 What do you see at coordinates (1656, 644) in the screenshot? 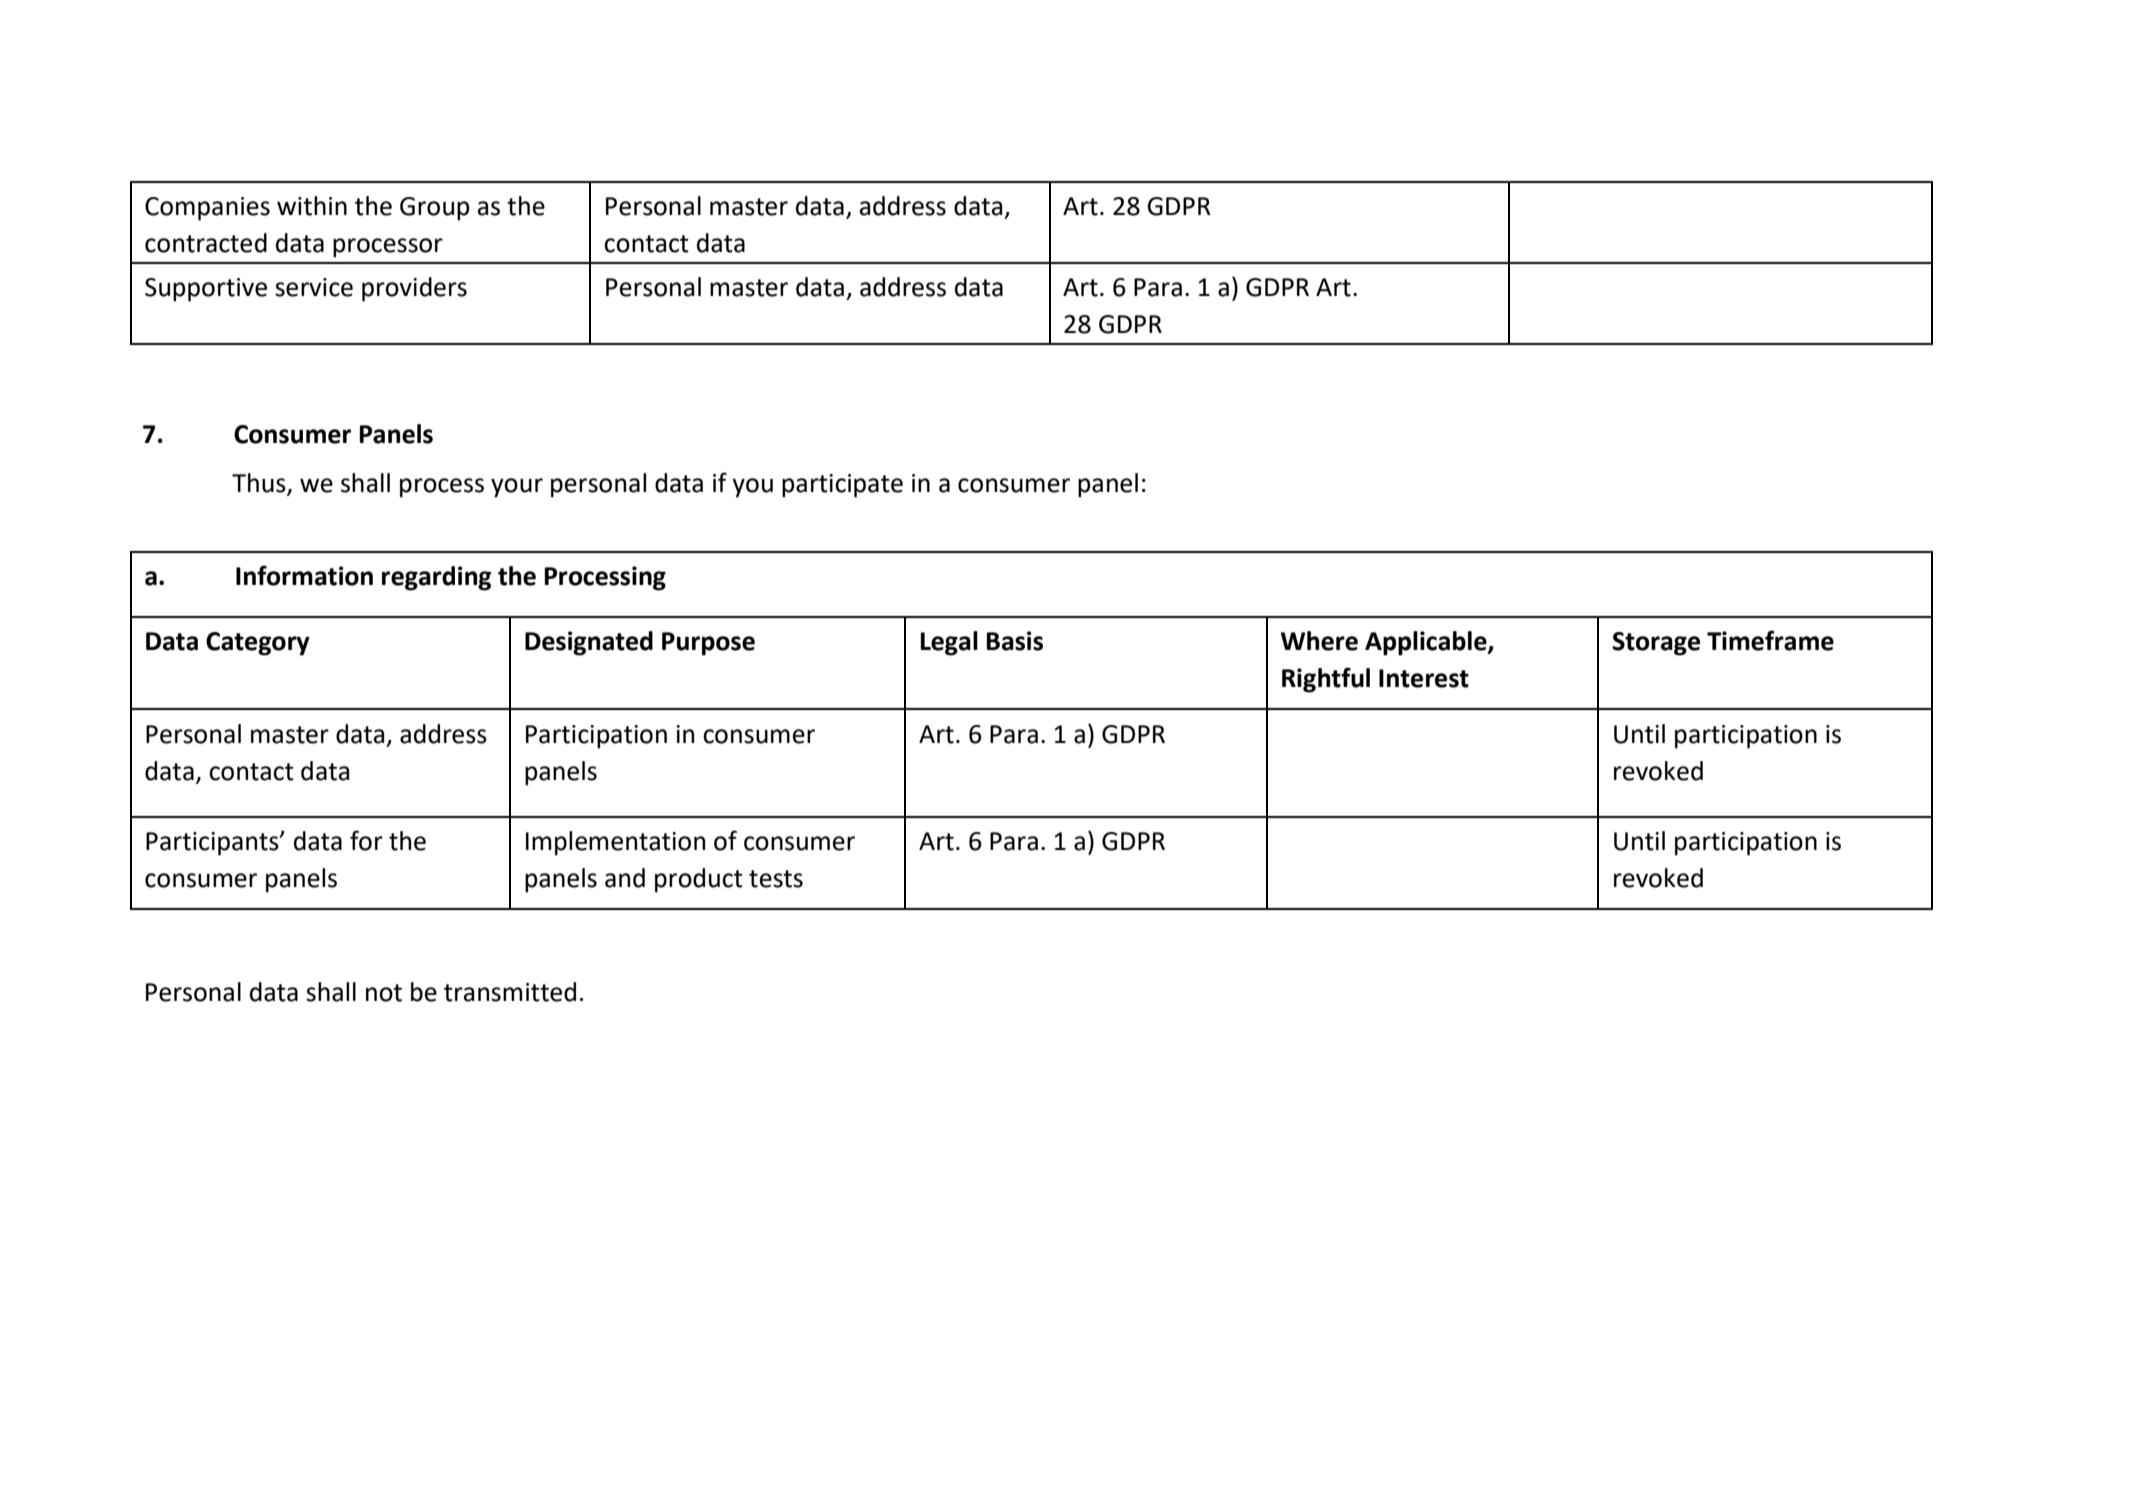
I see `Storage` at bounding box center [1656, 644].
